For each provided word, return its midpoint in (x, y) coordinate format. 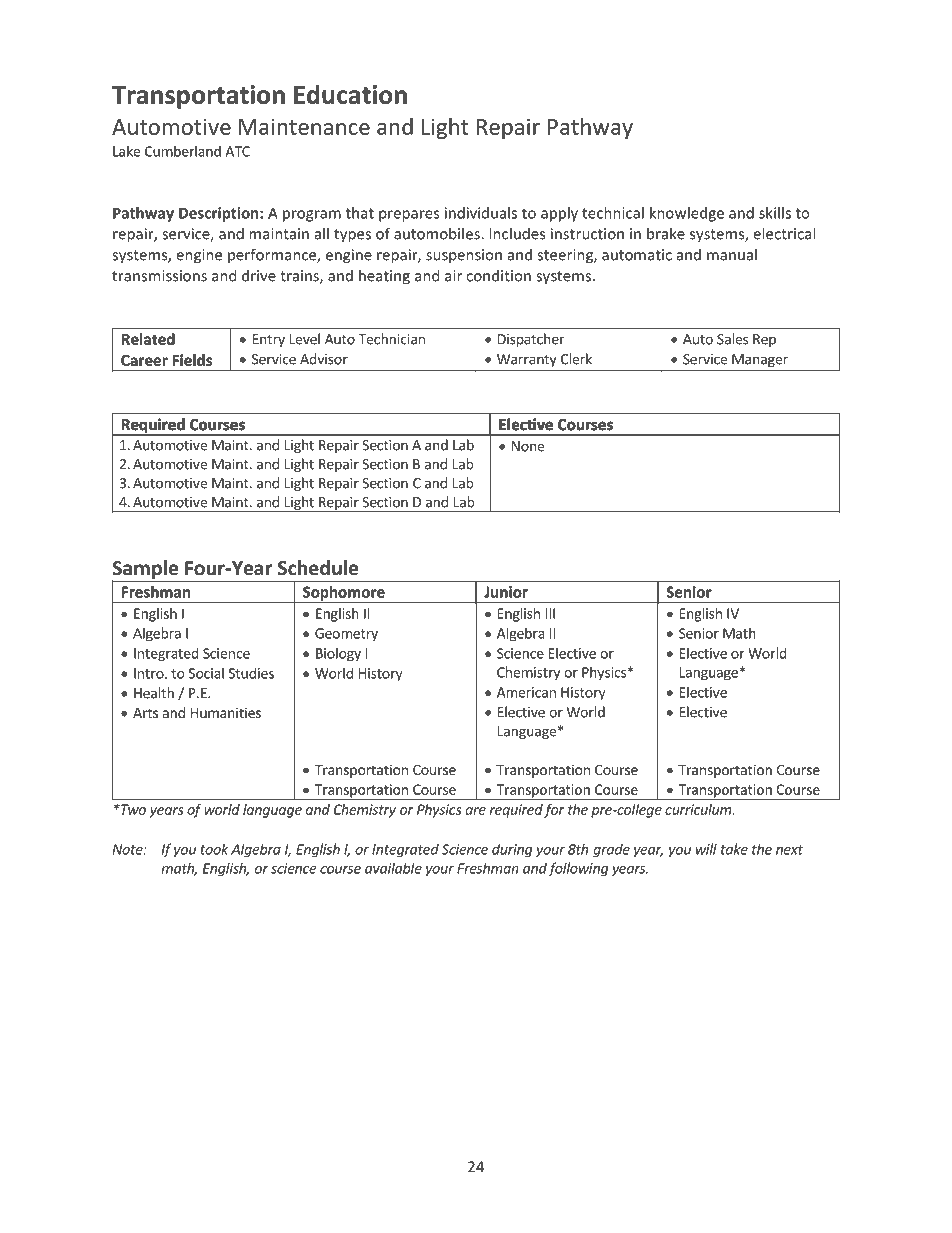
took (214, 849)
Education (350, 94)
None (528, 446)
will (706, 849)
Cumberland (183, 151)
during (512, 850)
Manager (760, 360)
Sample (146, 570)
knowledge (687, 214)
